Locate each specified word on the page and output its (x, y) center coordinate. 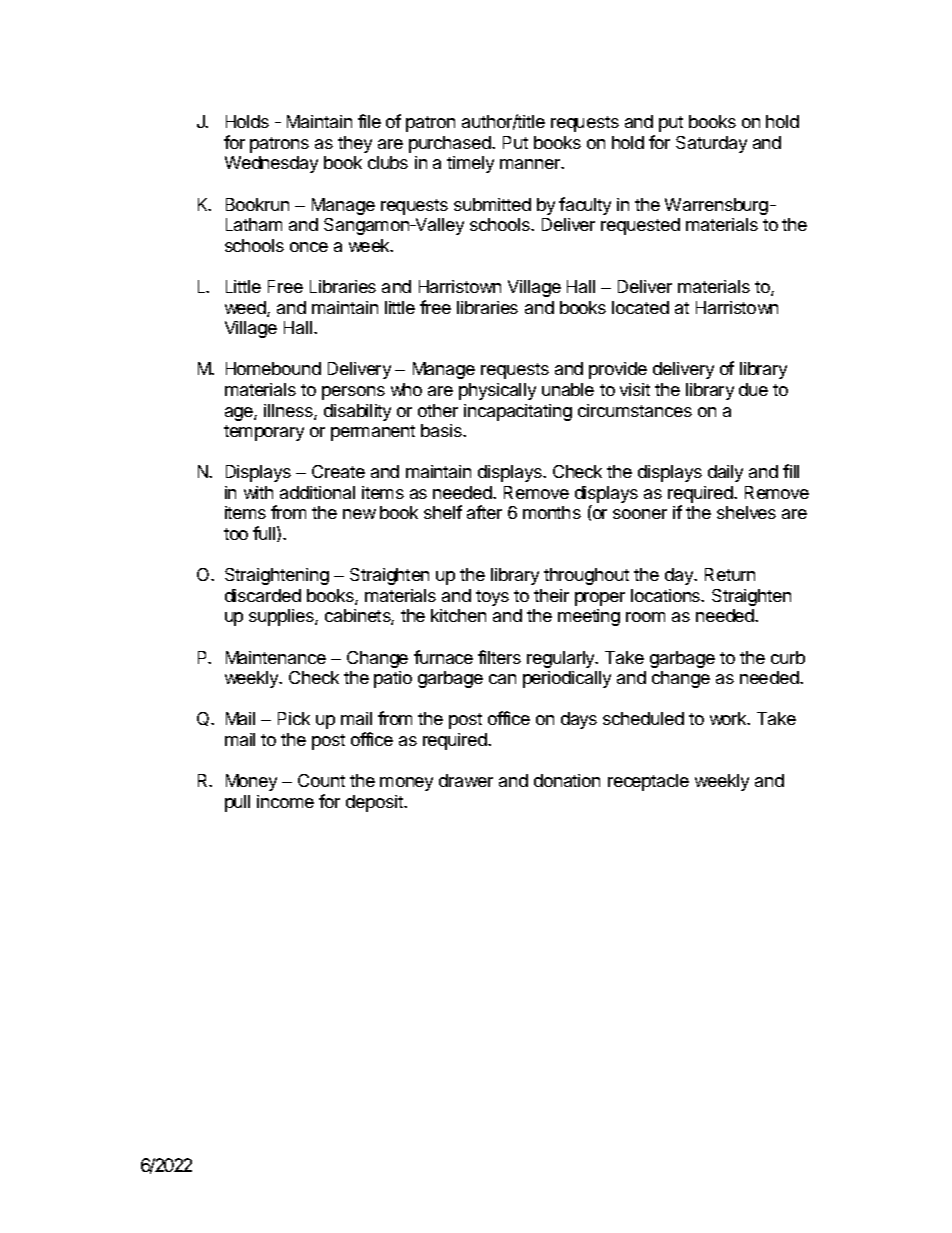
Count (321, 780)
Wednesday (271, 164)
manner (531, 164)
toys (492, 598)
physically (497, 391)
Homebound (273, 368)
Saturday (711, 144)
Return (730, 574)
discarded (263, 595)
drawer (466, 780)
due (753, 389)
